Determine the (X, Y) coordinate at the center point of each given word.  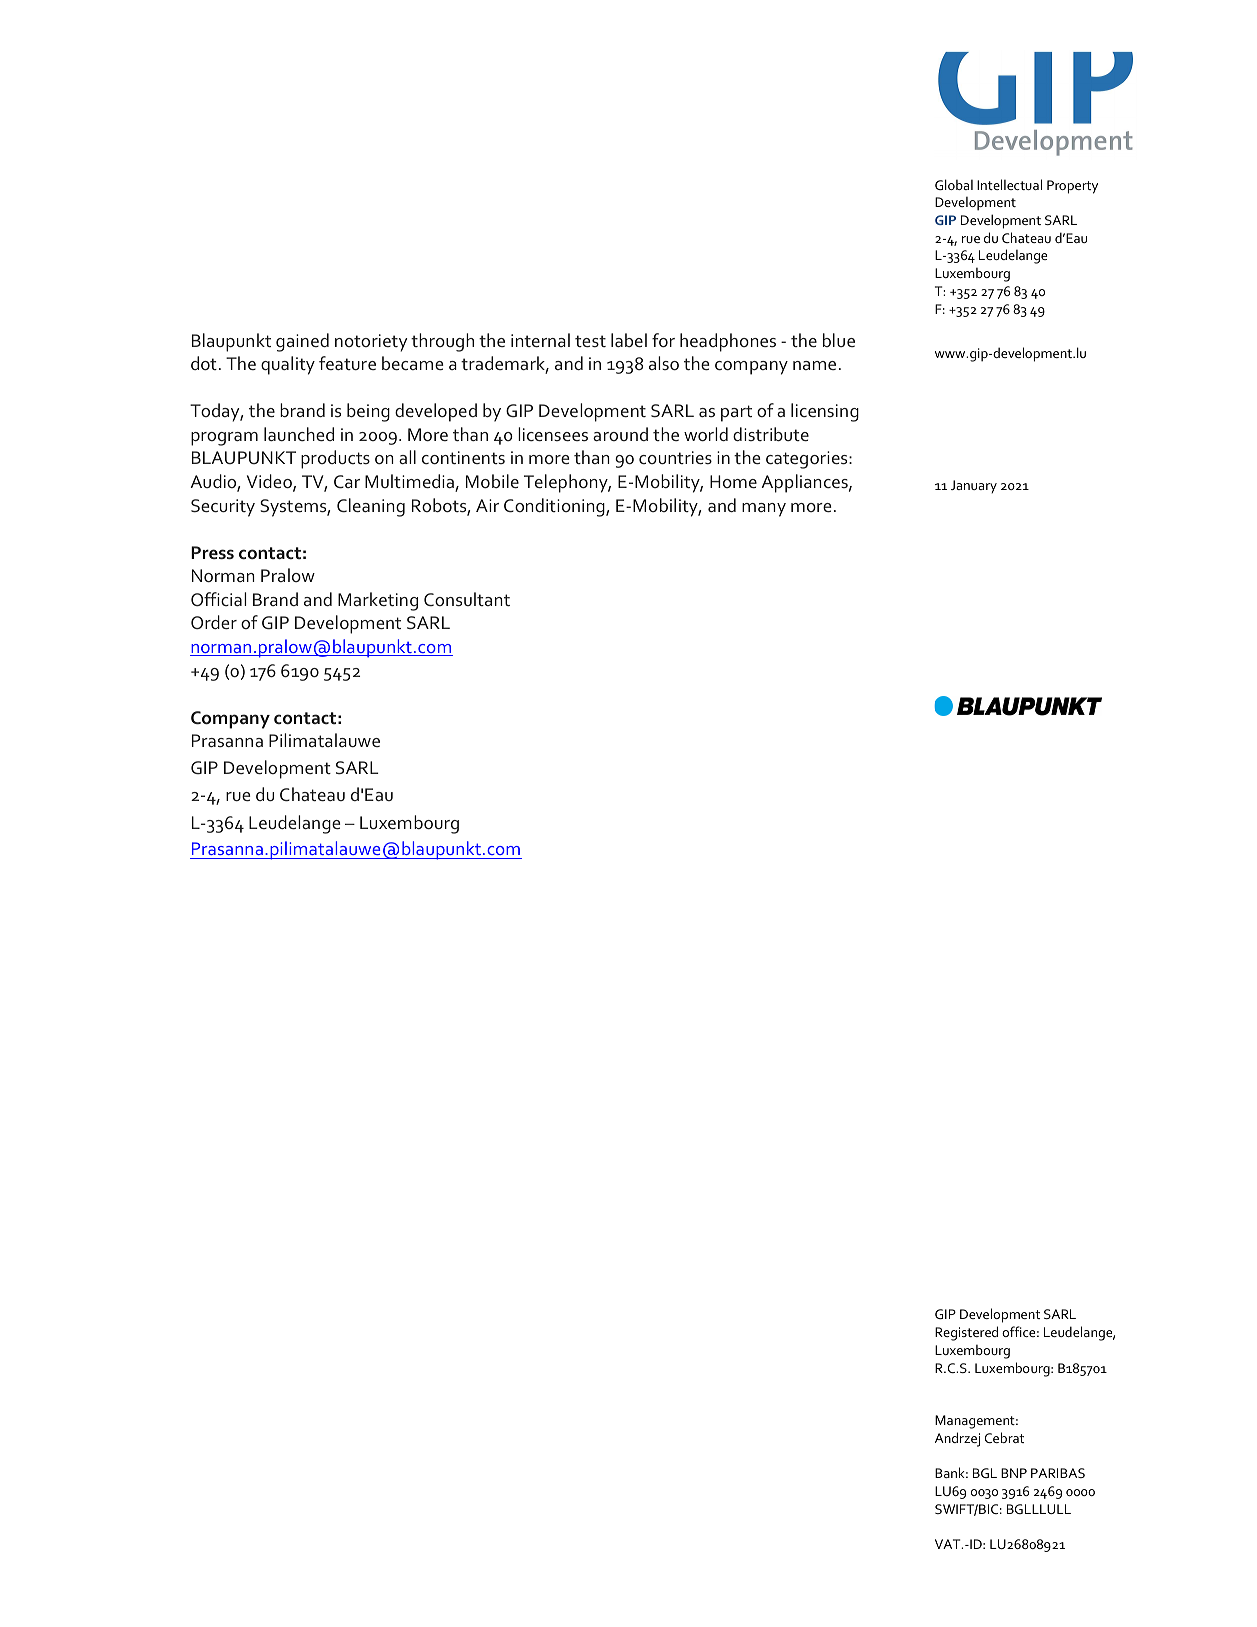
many (764, 510)
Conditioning (555, 507)
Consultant (467, 599)
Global (954, 184)
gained (302, 342)
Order (214, 622)
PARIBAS (1058, 1473)
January (974, 486)
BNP (1014, 1473)
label (629, 340)
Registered (966, 1333)
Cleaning (371, 507)
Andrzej (957, 1439)
